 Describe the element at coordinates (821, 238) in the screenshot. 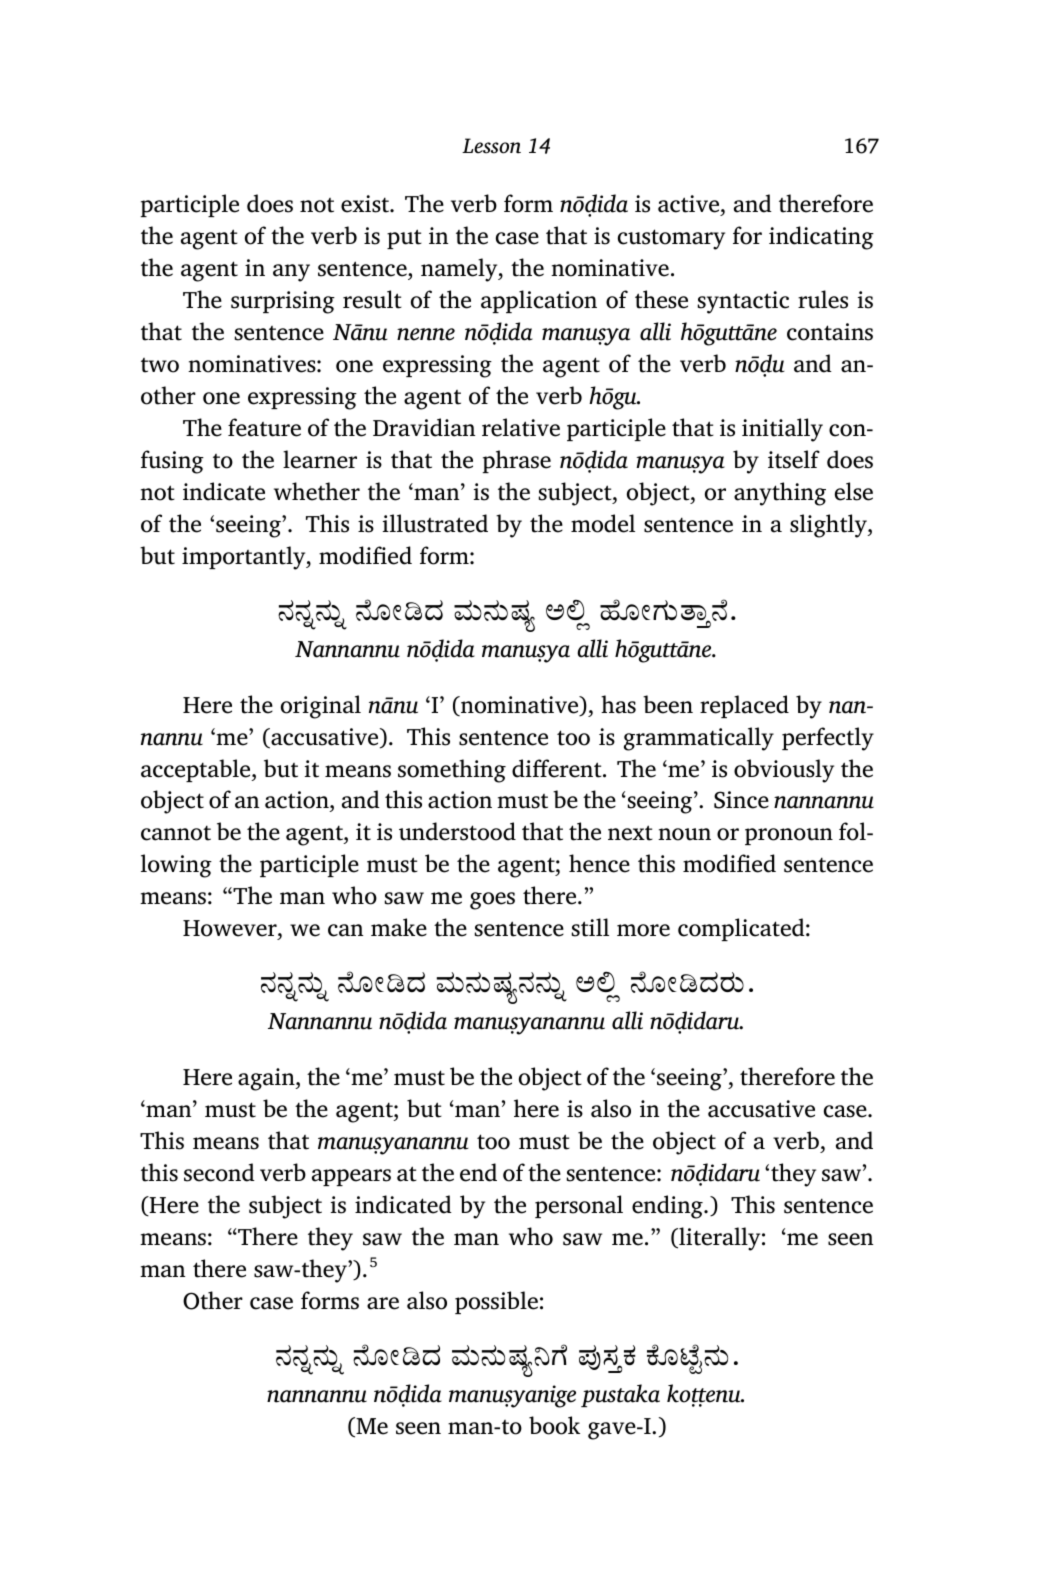

I see `indicating` at that location.
